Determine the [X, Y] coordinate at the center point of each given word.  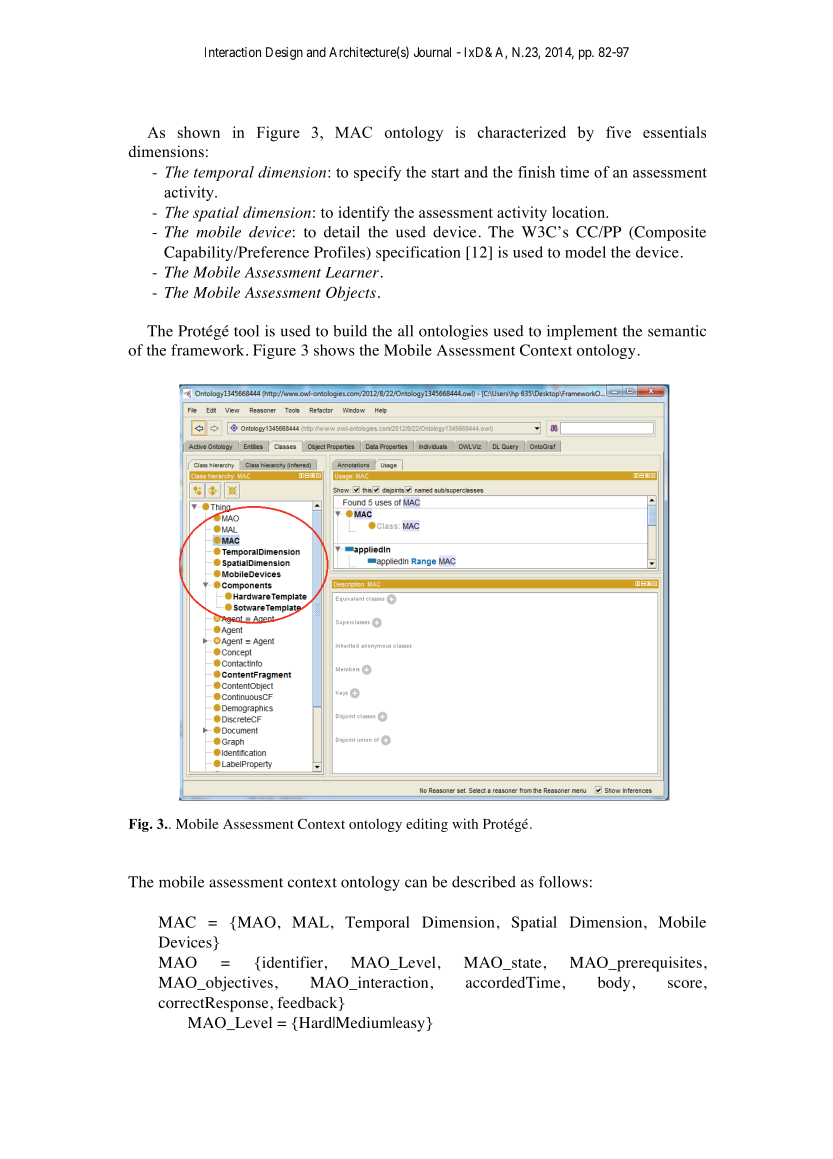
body [614, 984]
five [618, 132]
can [416, 883]
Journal [432, 52]
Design [284, 53]
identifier [291, 962]
